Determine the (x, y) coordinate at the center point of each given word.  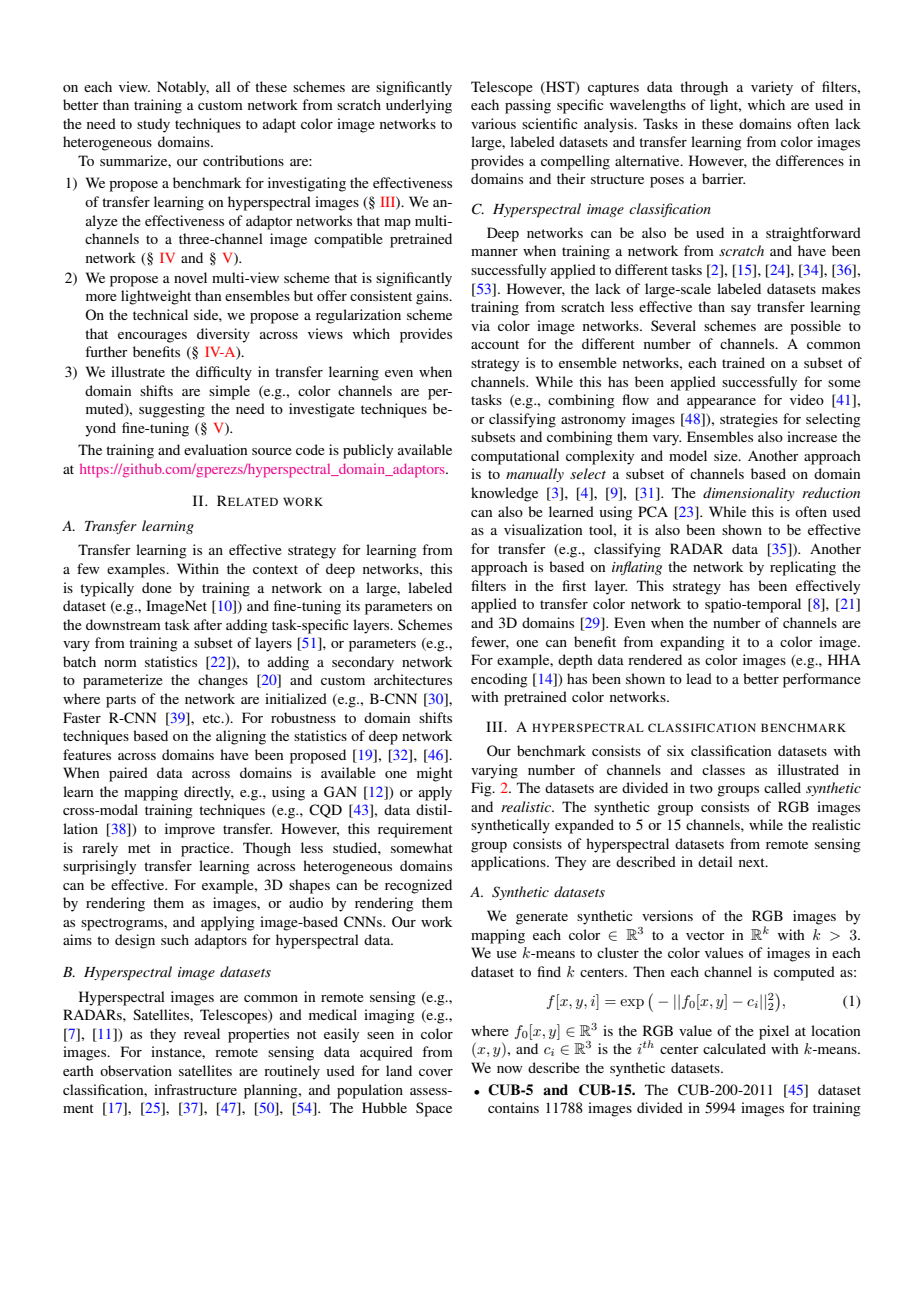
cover (436, 1072)
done (157, 587)
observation (136, 1070)
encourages (152, 337)
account (495, 344)
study (153, 125)
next (753, 862)
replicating (803, 568)
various (493, 123)
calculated (734, 1048)
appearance (721, 403)
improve (190, 830)
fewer (490, 642)
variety (772, 88)
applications (509, 863)
